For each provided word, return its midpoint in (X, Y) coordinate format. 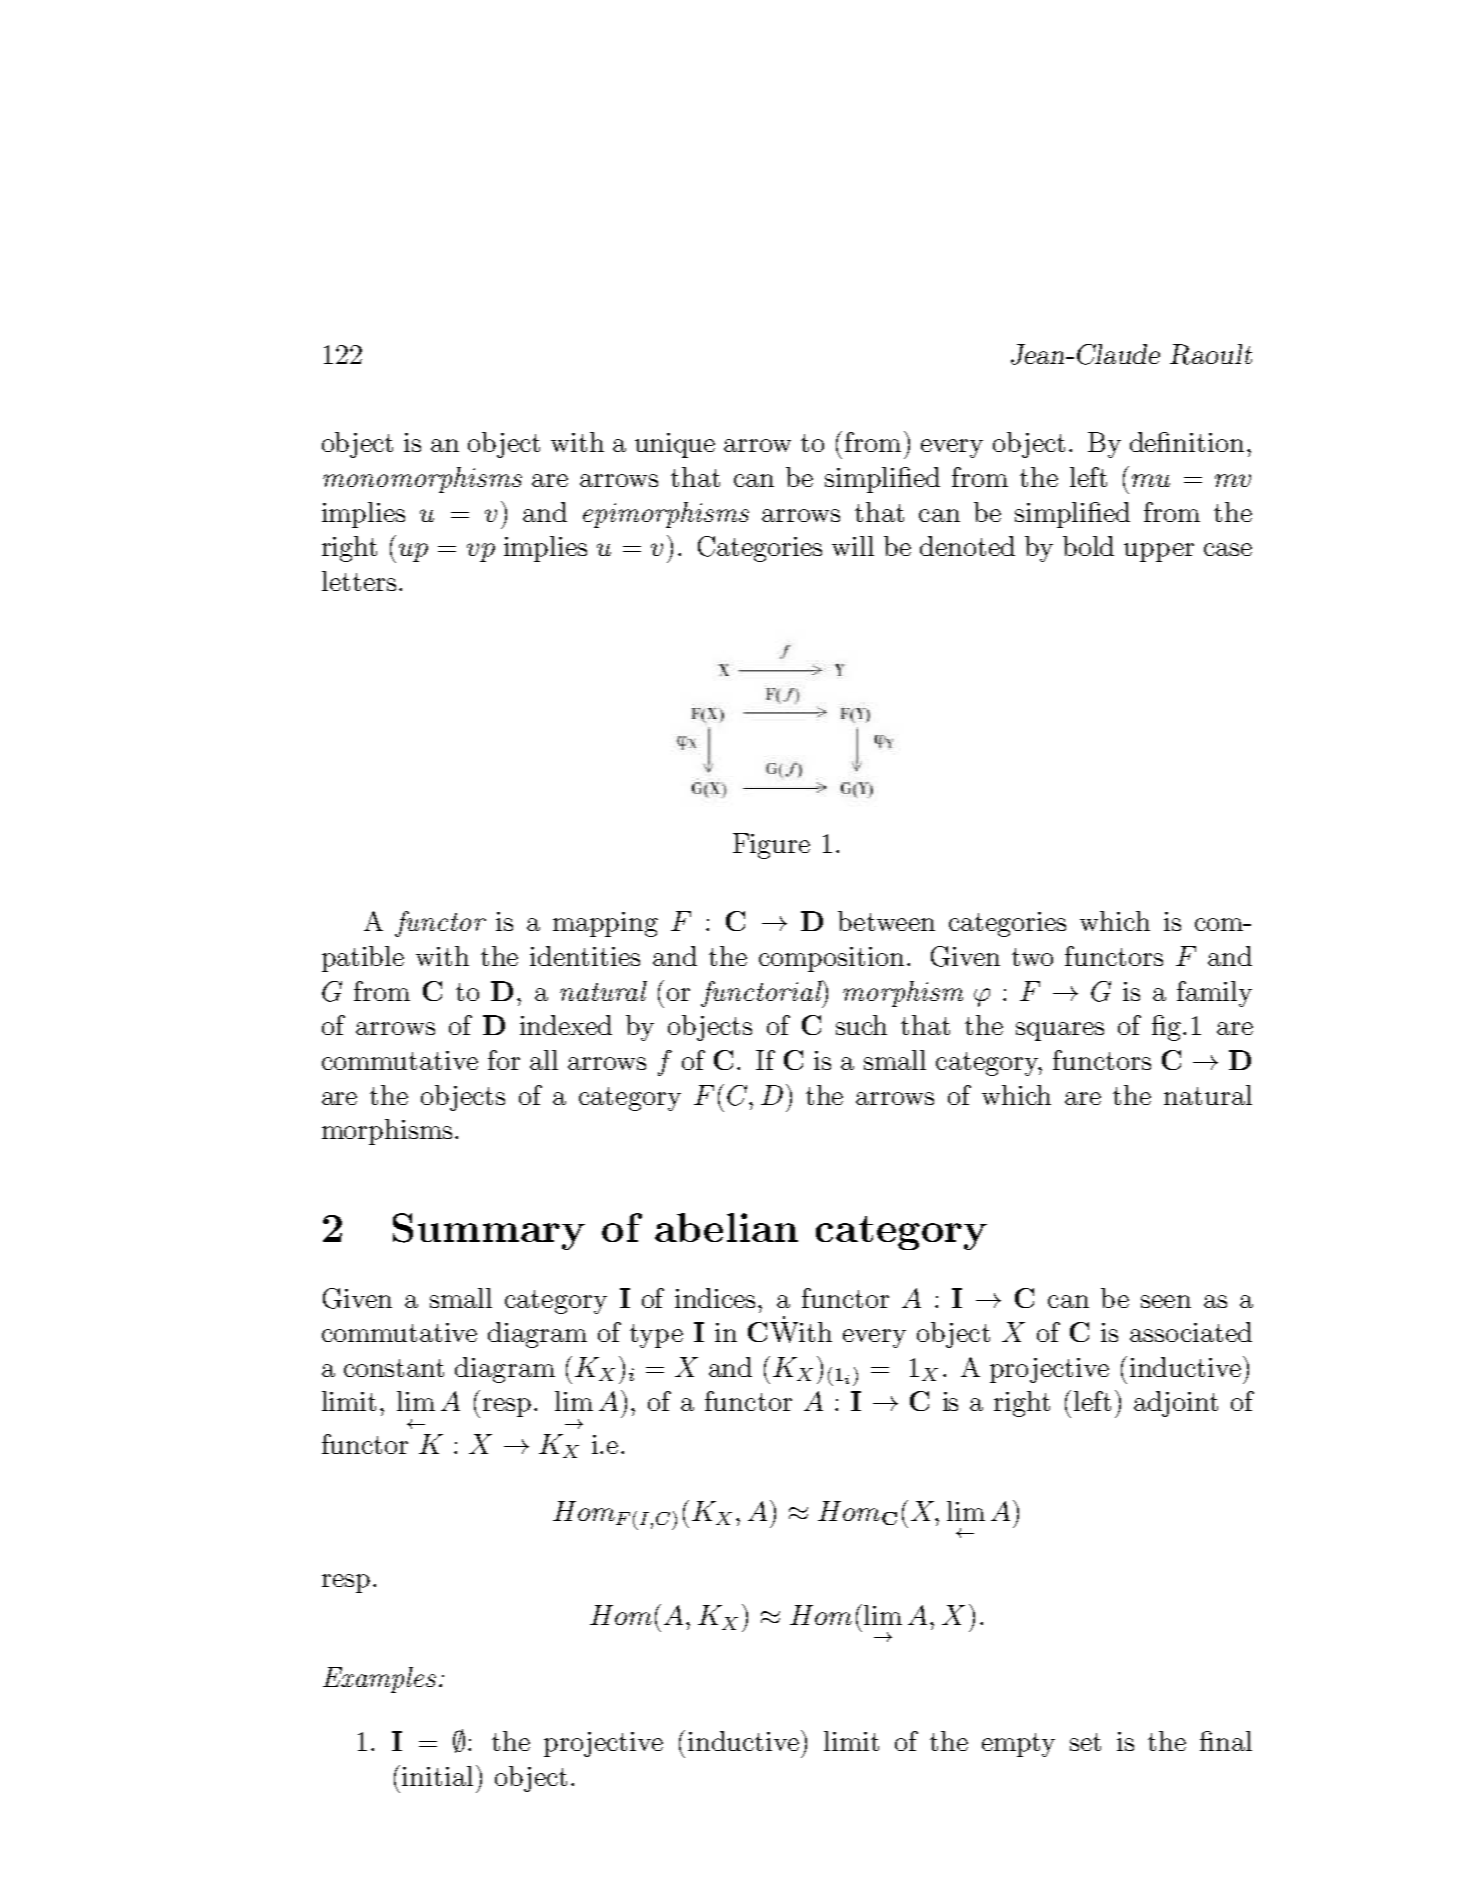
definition (1187, 442)
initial (437, 1776)
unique (675, 445)
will (853, 546)
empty (1018, 1745)
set (1085, 1742)
